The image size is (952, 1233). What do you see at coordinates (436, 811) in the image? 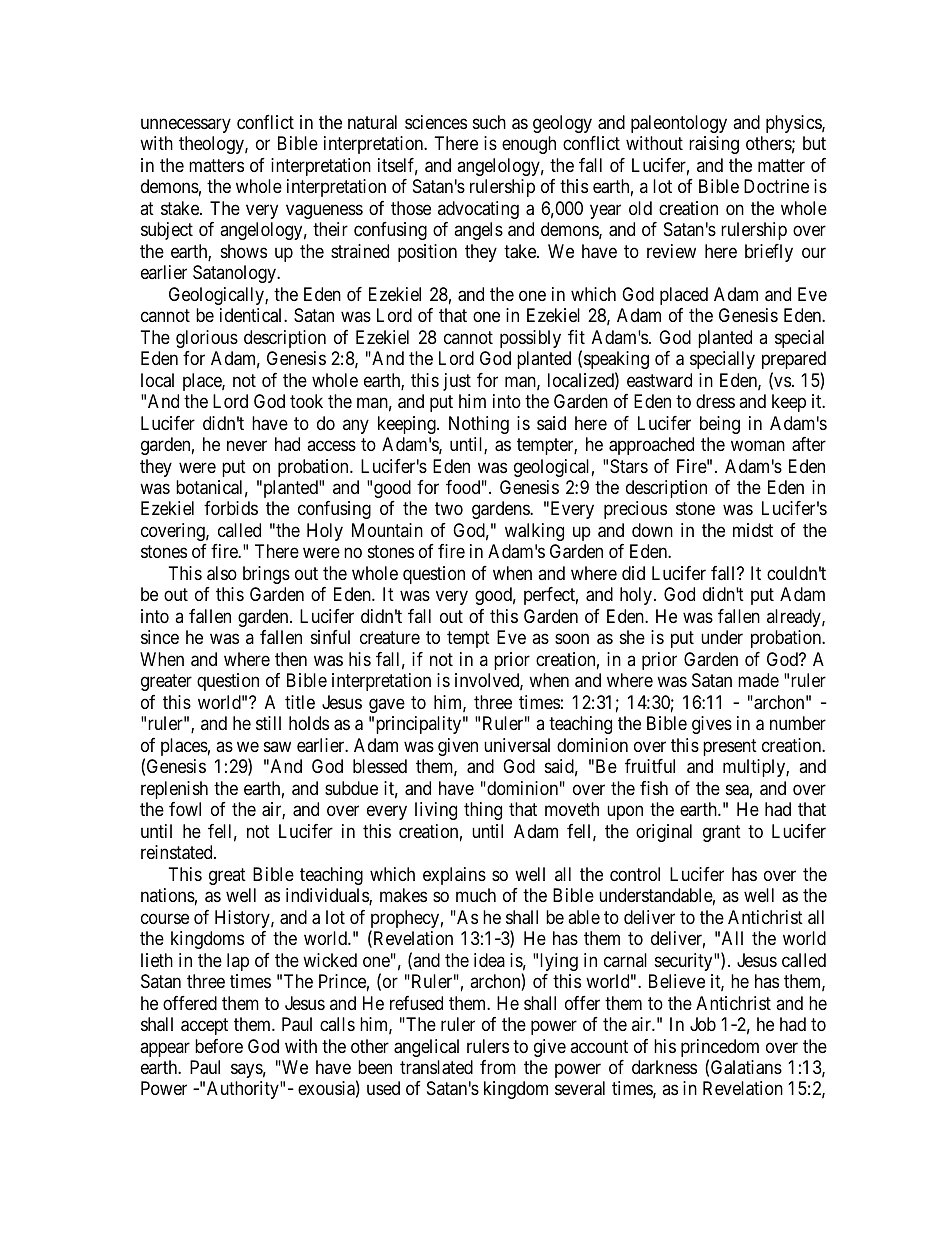
I see `living` at bounding box center [436, 811].
